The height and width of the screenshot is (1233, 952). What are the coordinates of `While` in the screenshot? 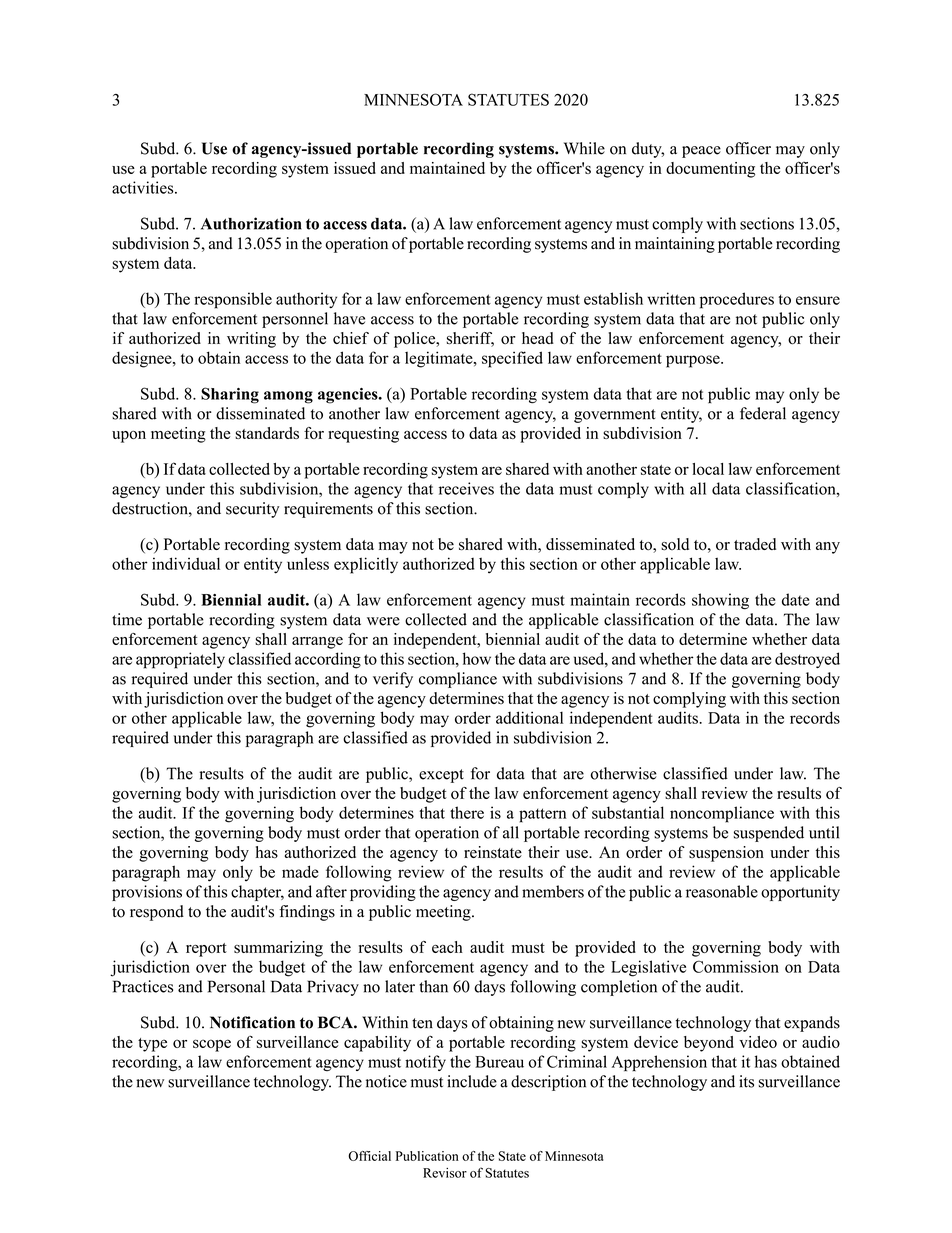 It's located at (584, 148).
